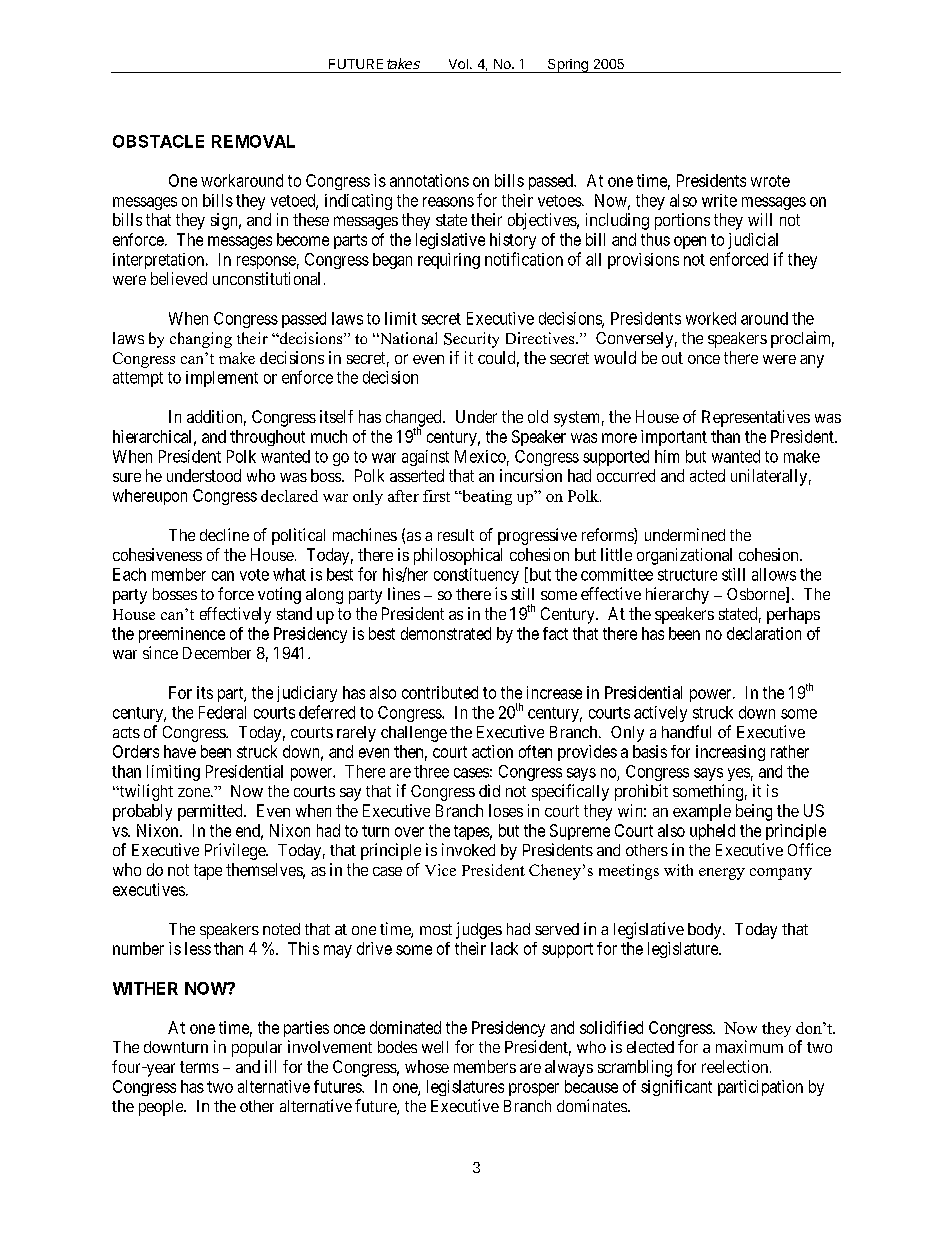  I want to click on believed, so click(179, 278).
